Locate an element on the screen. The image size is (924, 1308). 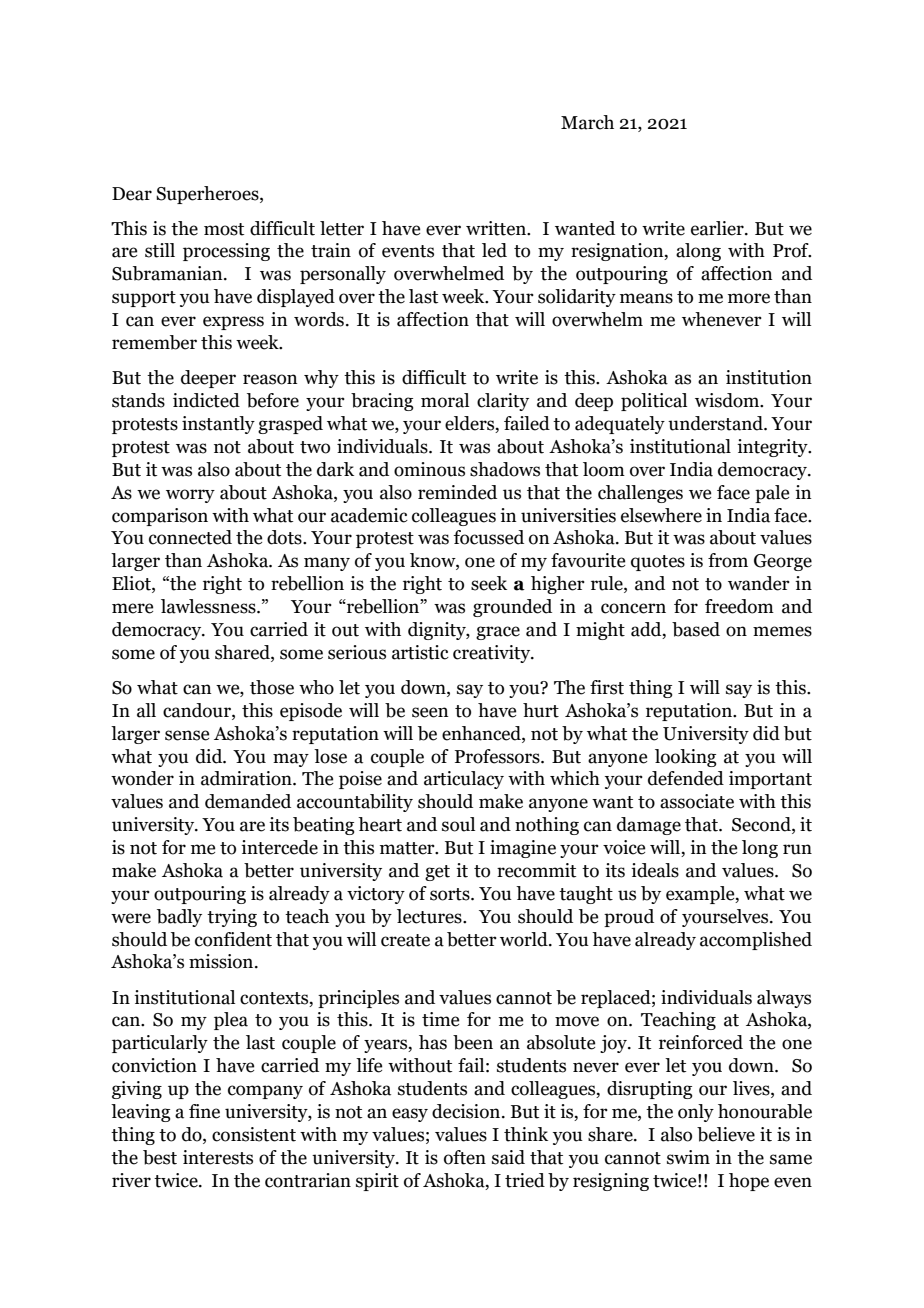
Superheroes is located at coordinates (208, 195).
